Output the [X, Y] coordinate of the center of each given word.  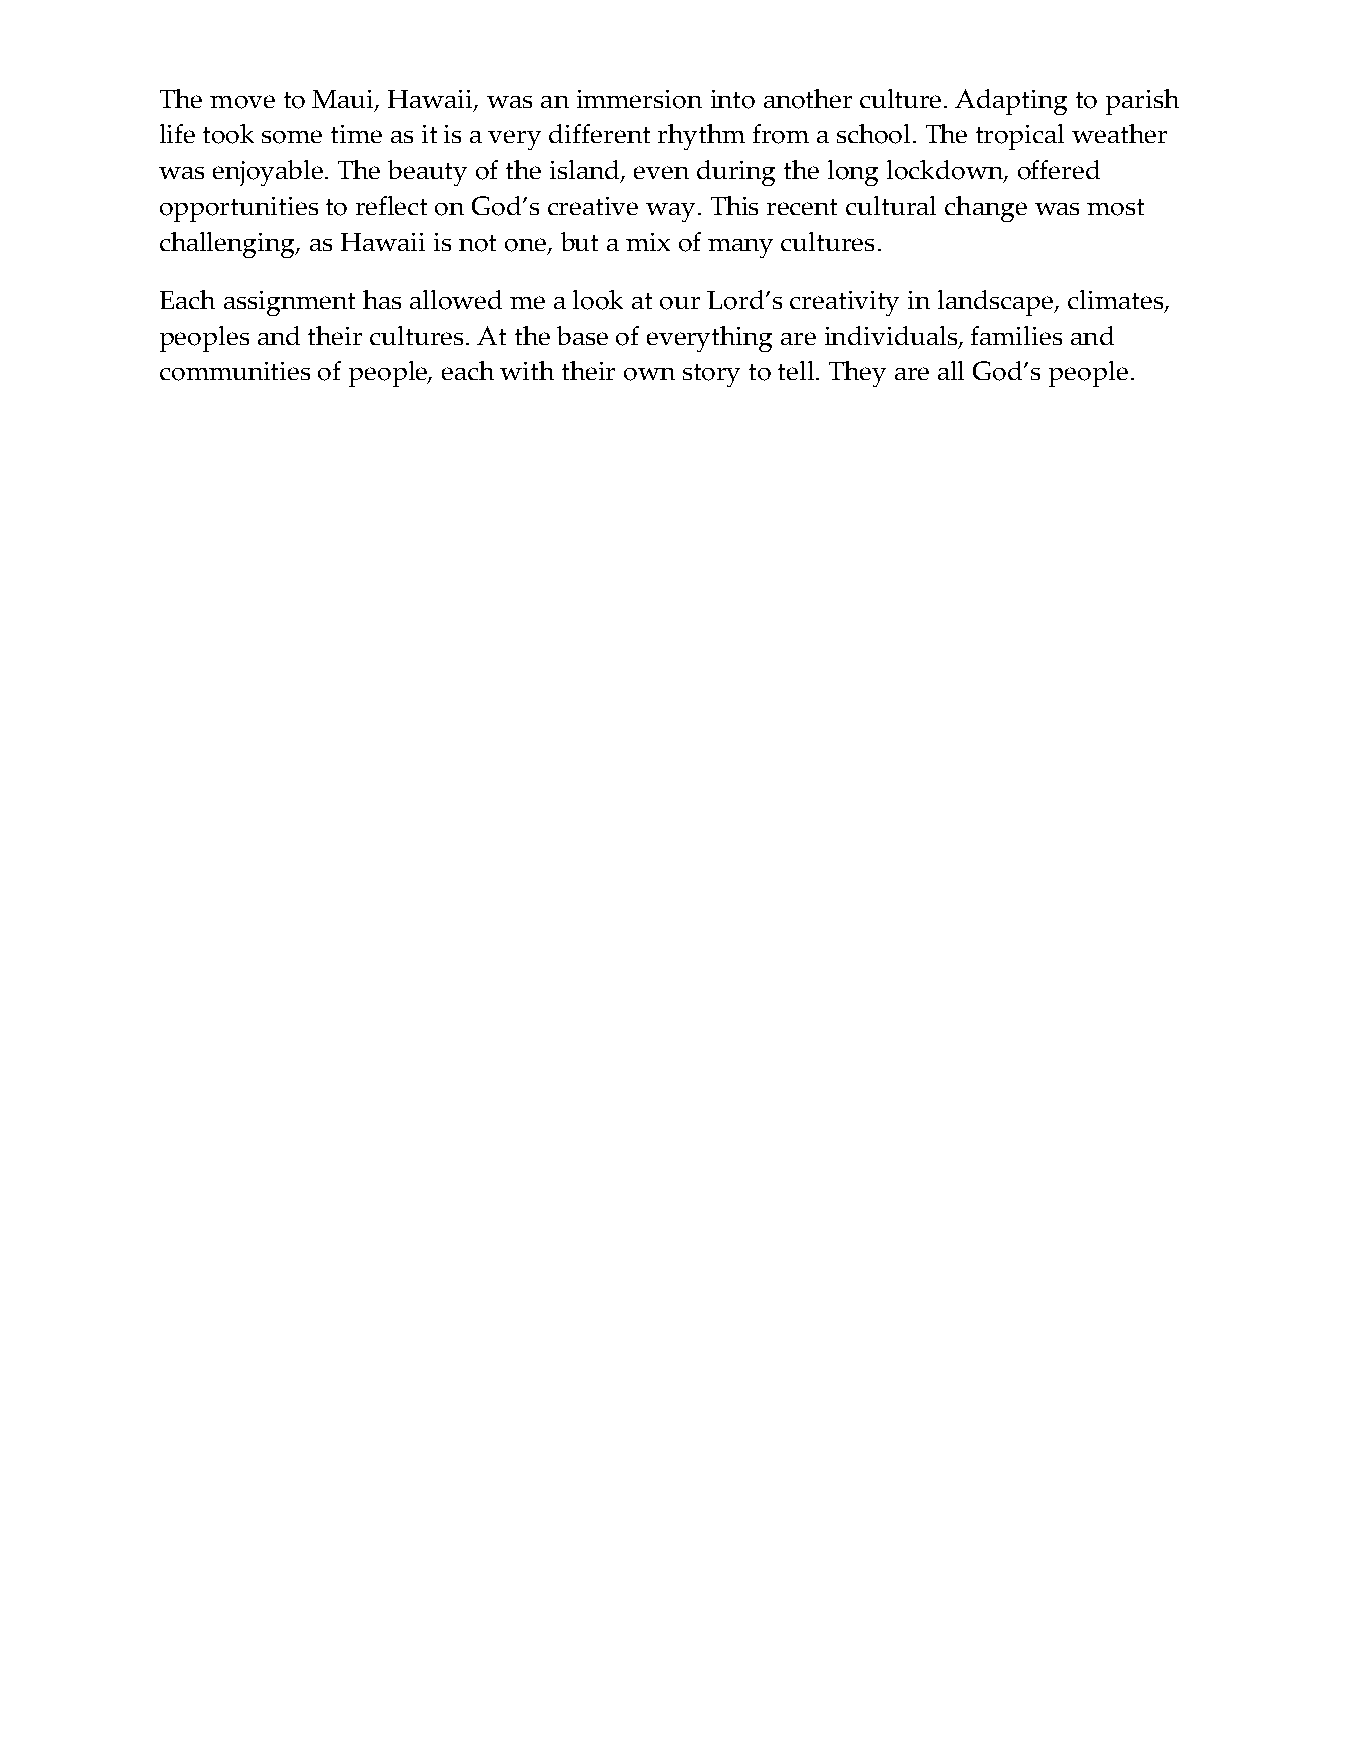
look [598, 300]
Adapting [1011, 102]
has [382, 299]
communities [235, 371]
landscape [997, 303]
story [711, 375]
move [242, 102]
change [986, 209]
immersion [639, 99]
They [857, 374]
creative [593, 206]
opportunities [239, 209]
